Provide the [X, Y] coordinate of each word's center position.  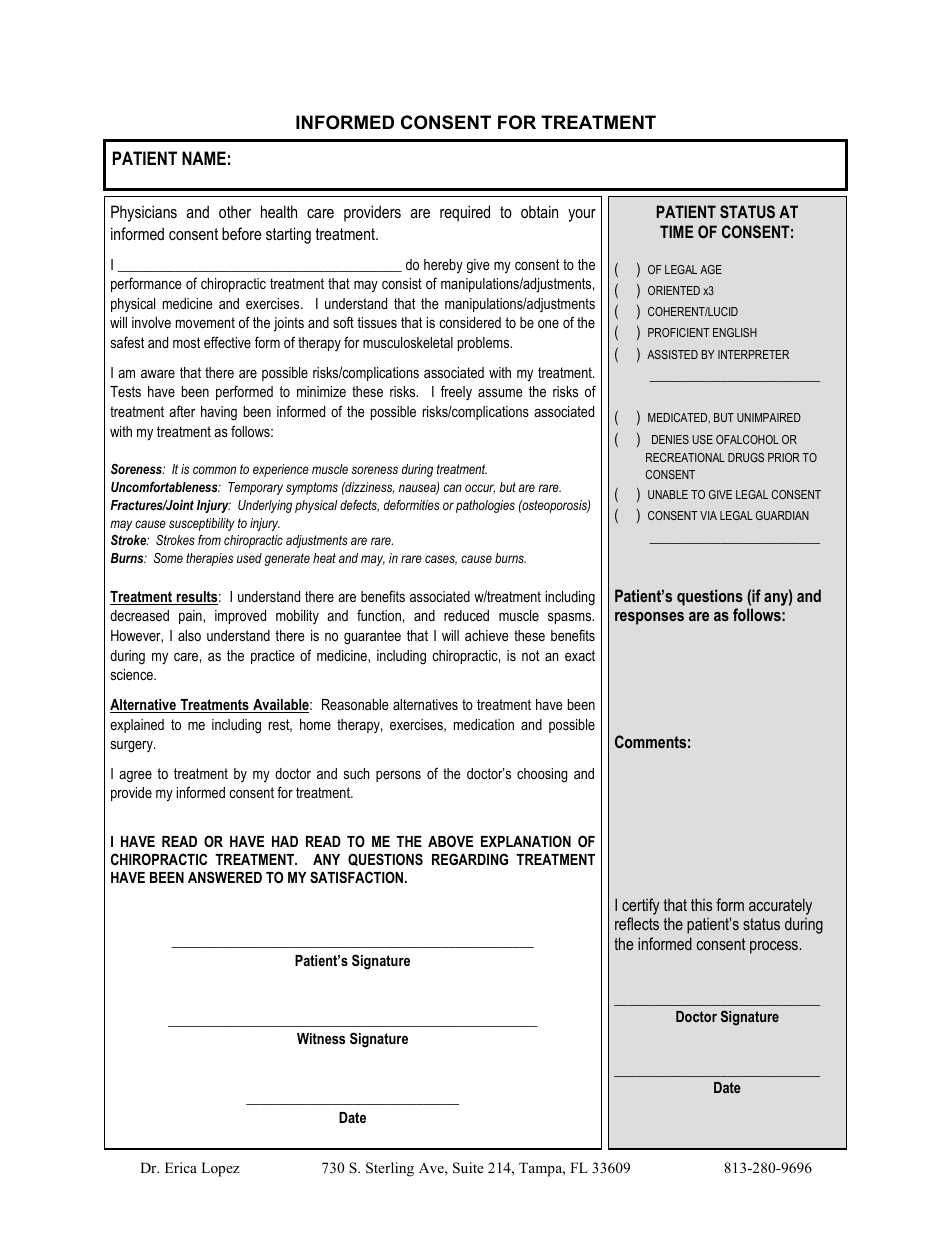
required [465, 213]
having [219, 413]
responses [649, 618]
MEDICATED [679, 418]
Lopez [220, 1169]
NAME [204, 158]
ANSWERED [225, 877]
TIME [676, 231]
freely [456, 392]
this [701, 904]
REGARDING [470, 859]
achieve [487, 635]
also [189, 635]
